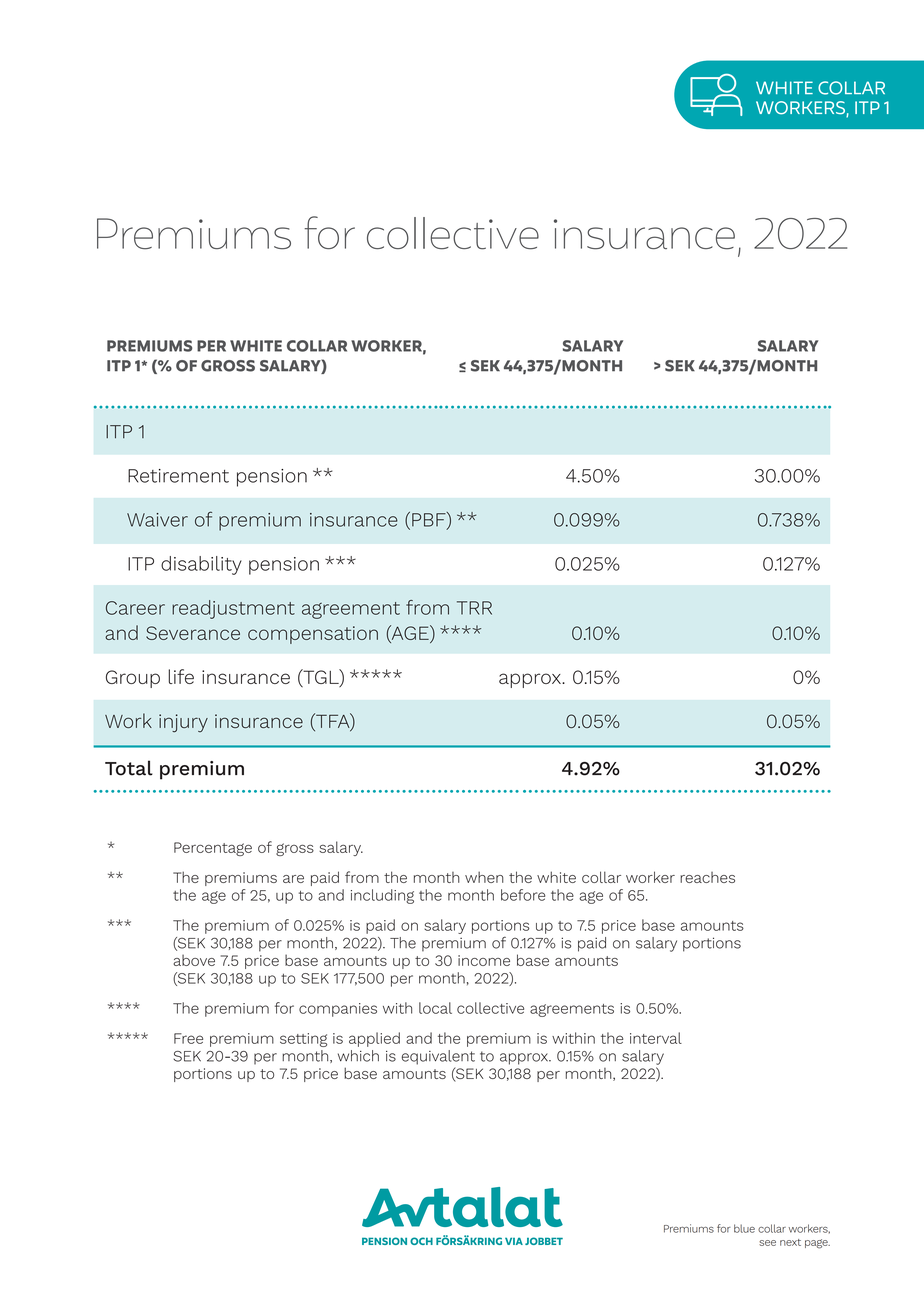 The height and width of the screenshot is (1311, 924). I want to click on see, so click(767, 1243).
